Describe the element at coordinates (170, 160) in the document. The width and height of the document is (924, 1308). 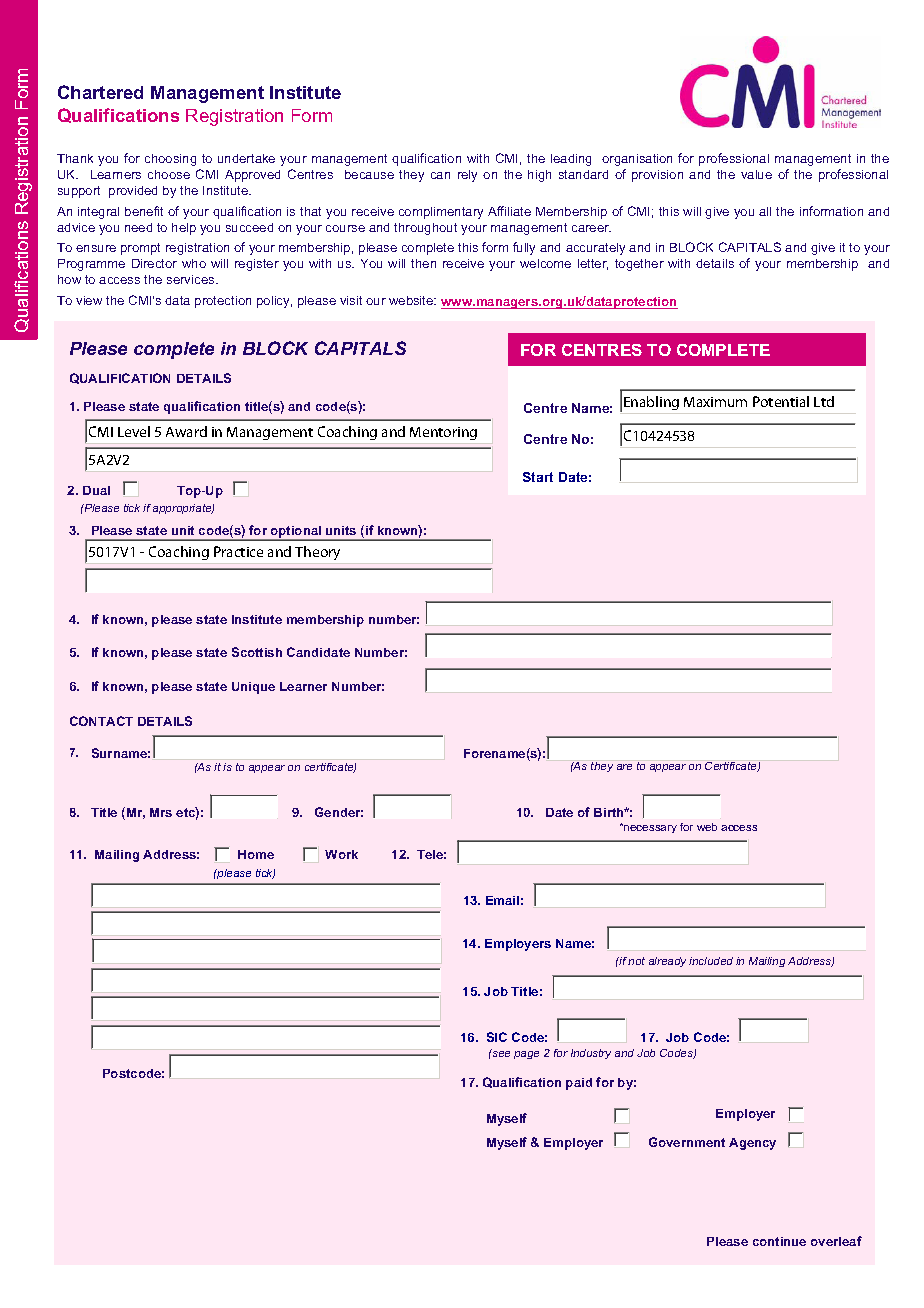
I see `choosing` at that location.
